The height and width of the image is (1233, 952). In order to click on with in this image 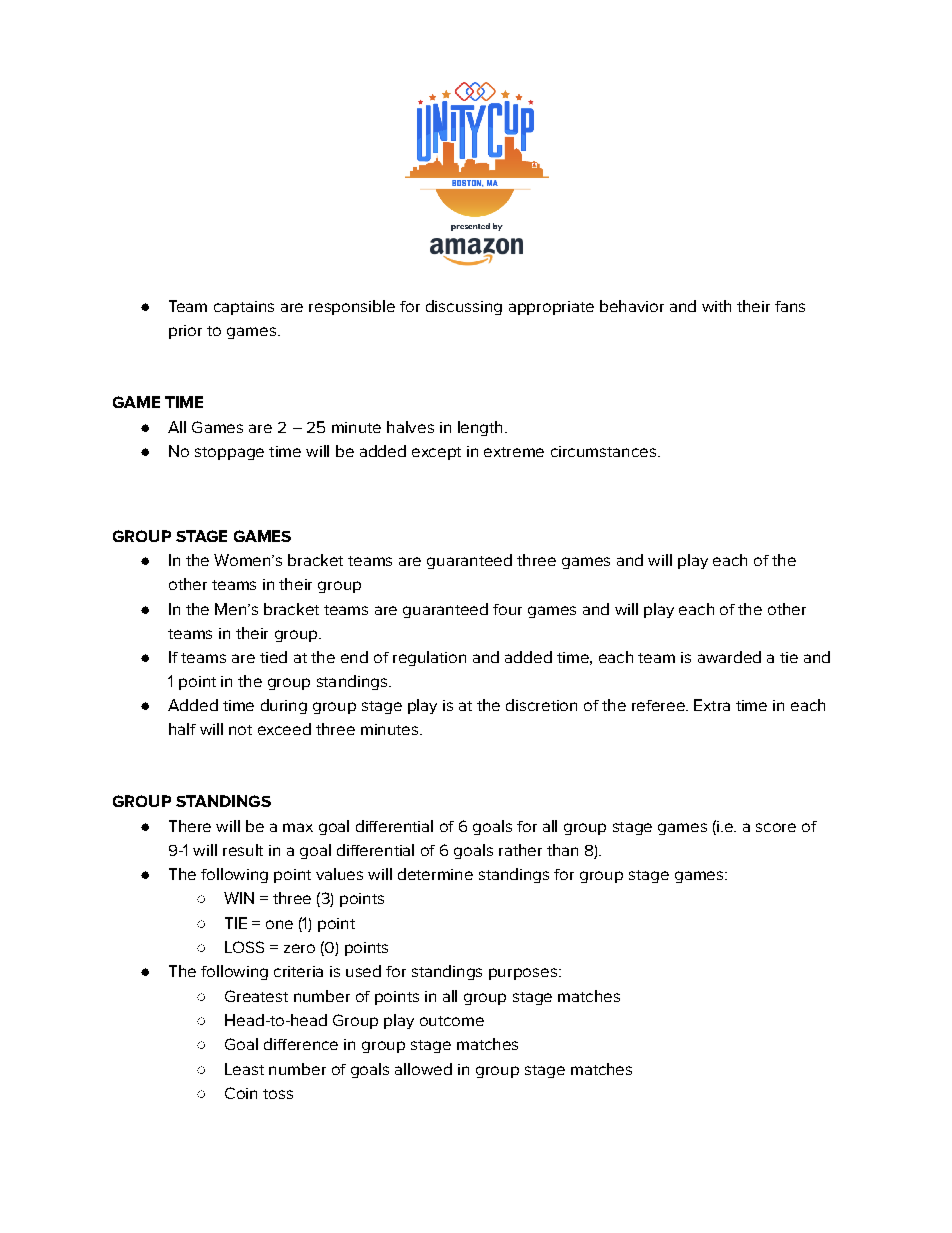, I will do `click(716, 306)`.
